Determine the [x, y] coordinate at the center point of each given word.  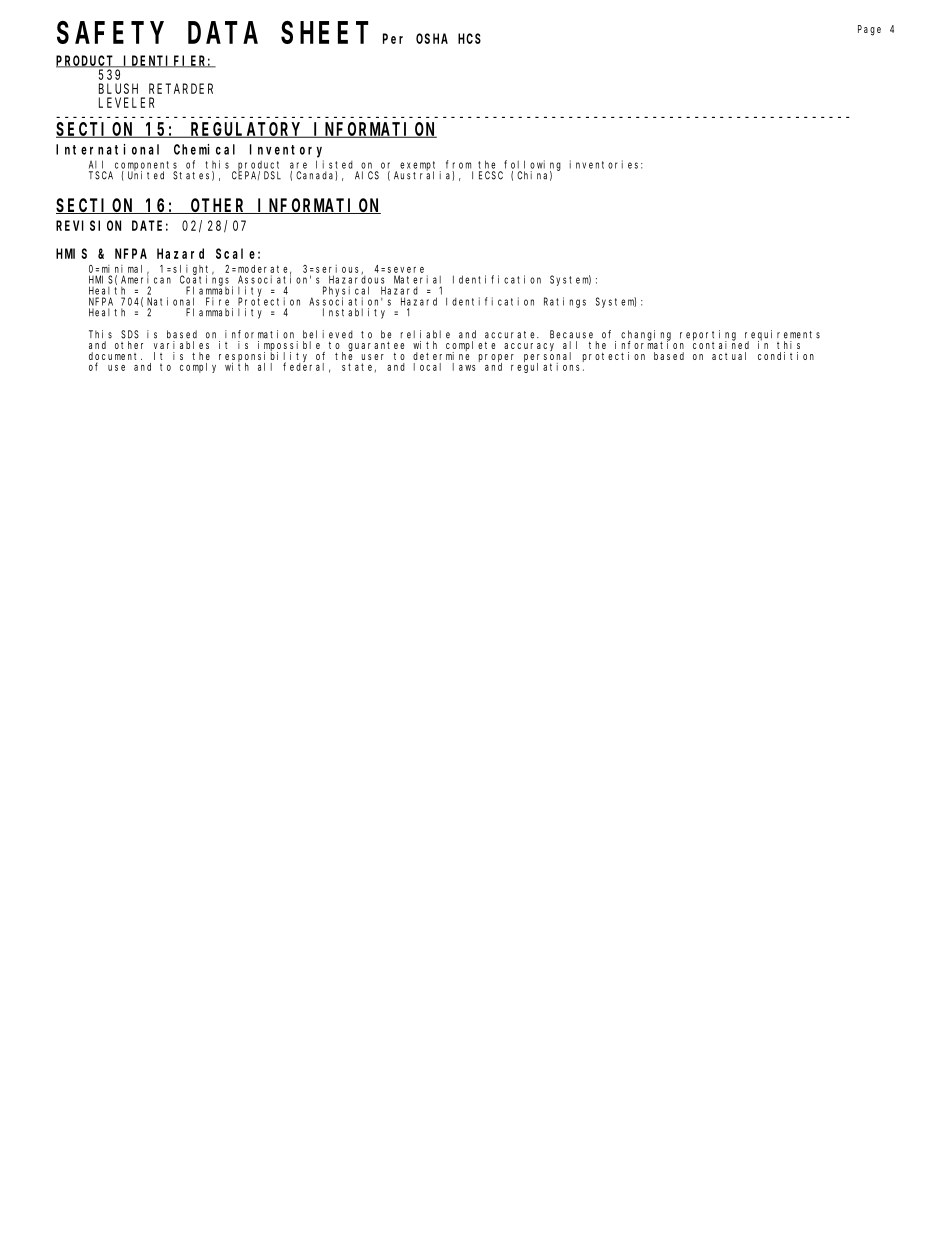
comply [198, 368]
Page [869, 30]
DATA [223, 34]
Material [417, 279]
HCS [469, 38]
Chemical [204, 149]
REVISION [88, 225]
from [458, 164]
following [532, 166]
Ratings [565, 302]
